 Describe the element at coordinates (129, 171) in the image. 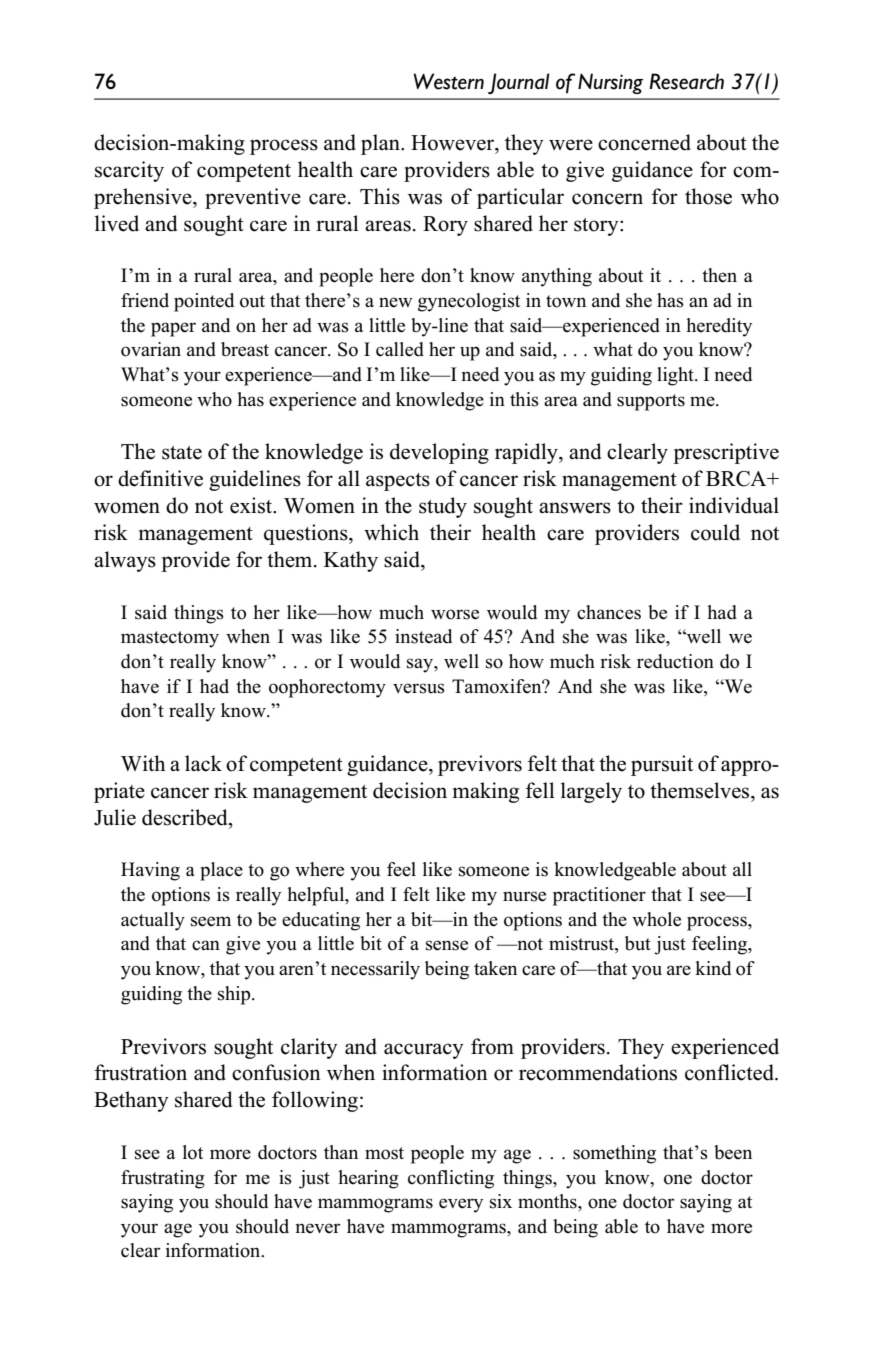

I see `scarcity` at that location.
